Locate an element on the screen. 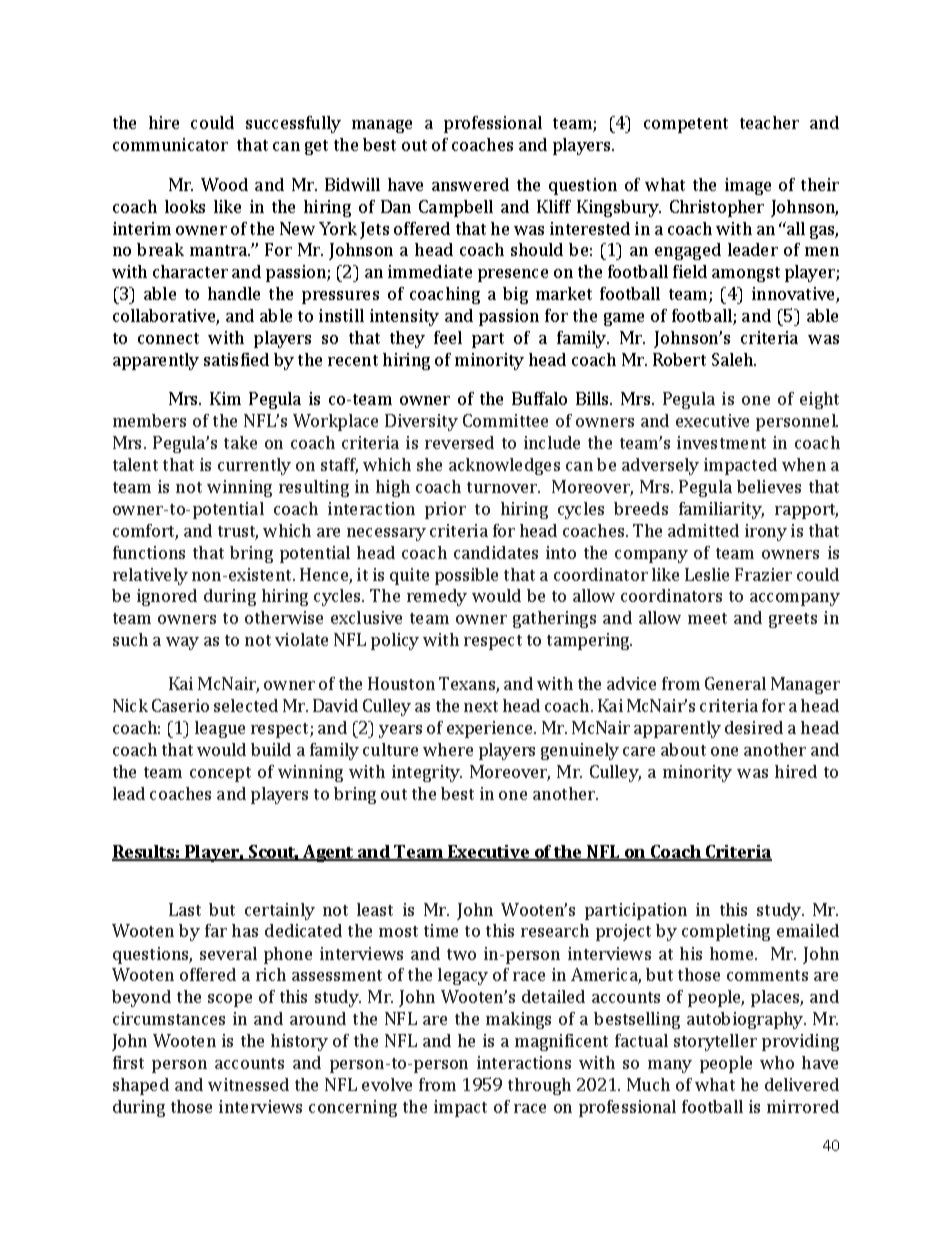  where is located at coordinates (448, 749).
